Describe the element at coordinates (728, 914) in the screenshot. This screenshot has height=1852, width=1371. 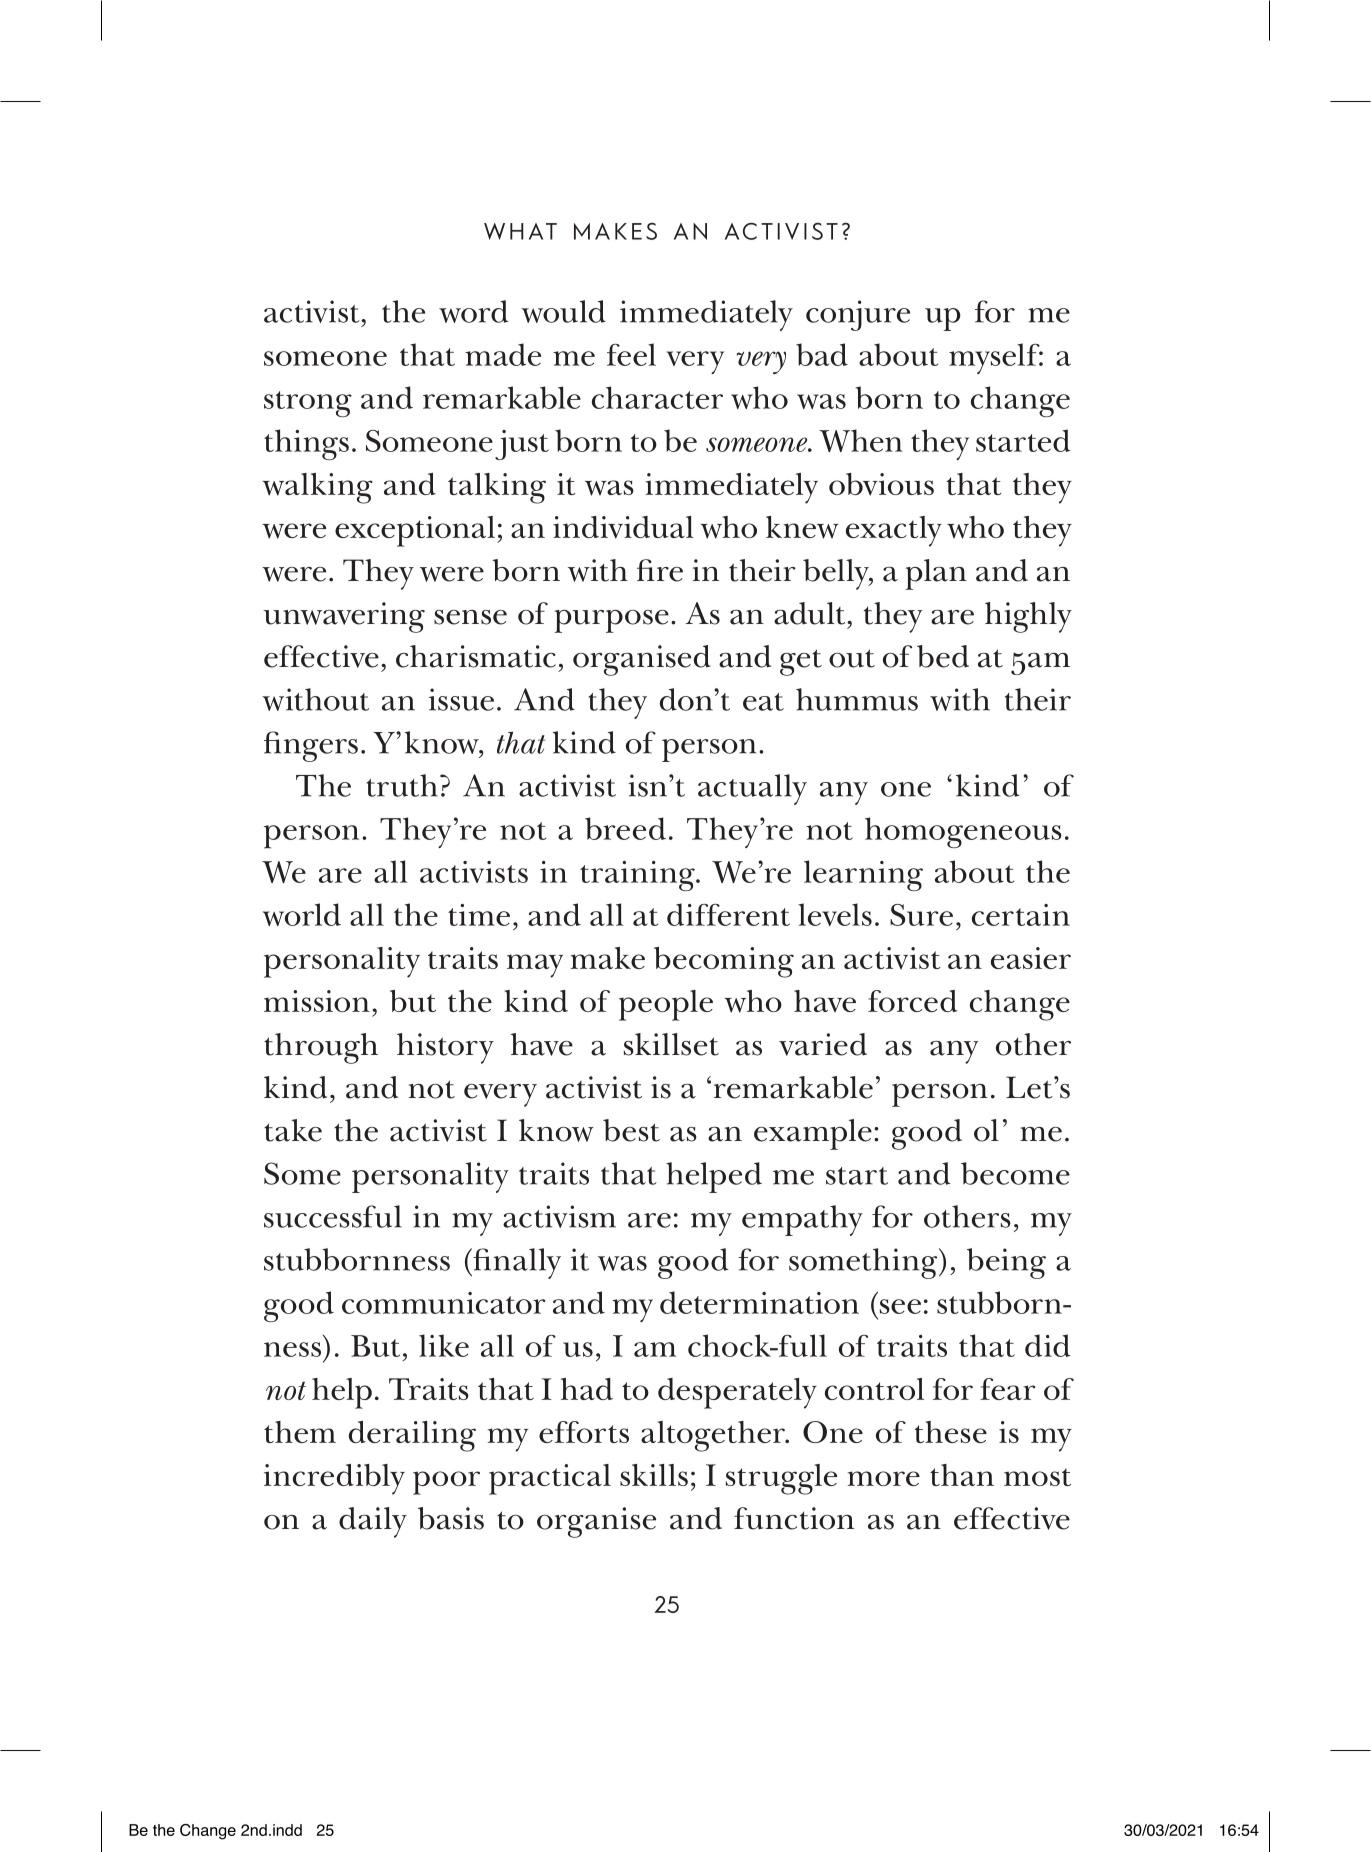
I see `different` at that location.
